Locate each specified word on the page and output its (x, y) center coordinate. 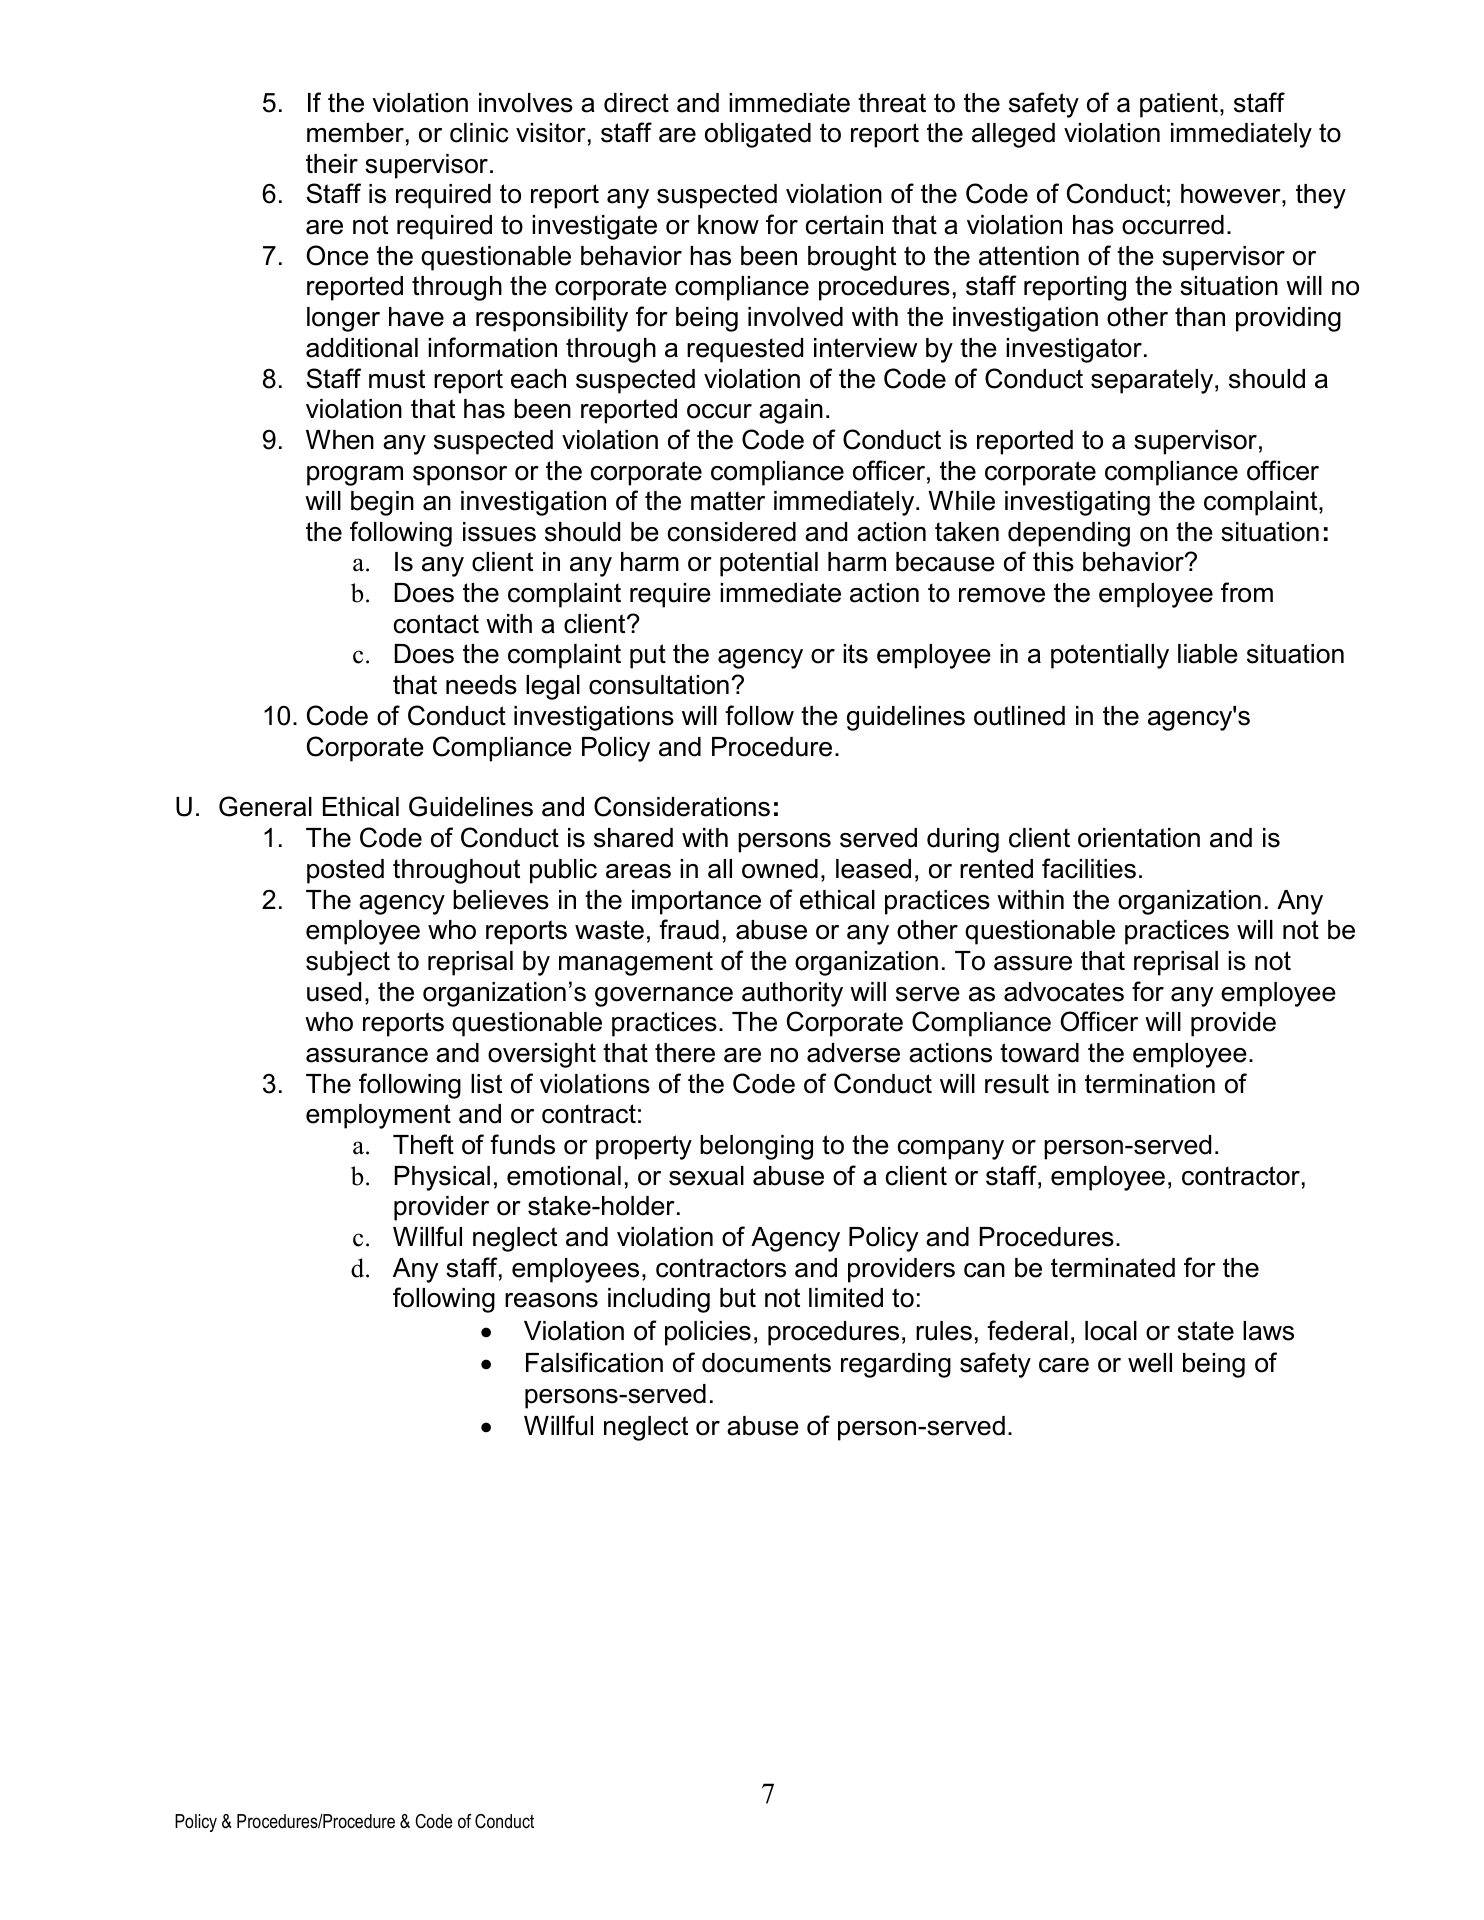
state (1205, 1331)
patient (1179, 105)
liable (1208, 654)
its (855, 654)
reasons (551, 1300)
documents (766, 1363)
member (355, 133)
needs (481, 685)
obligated (758, 135)
